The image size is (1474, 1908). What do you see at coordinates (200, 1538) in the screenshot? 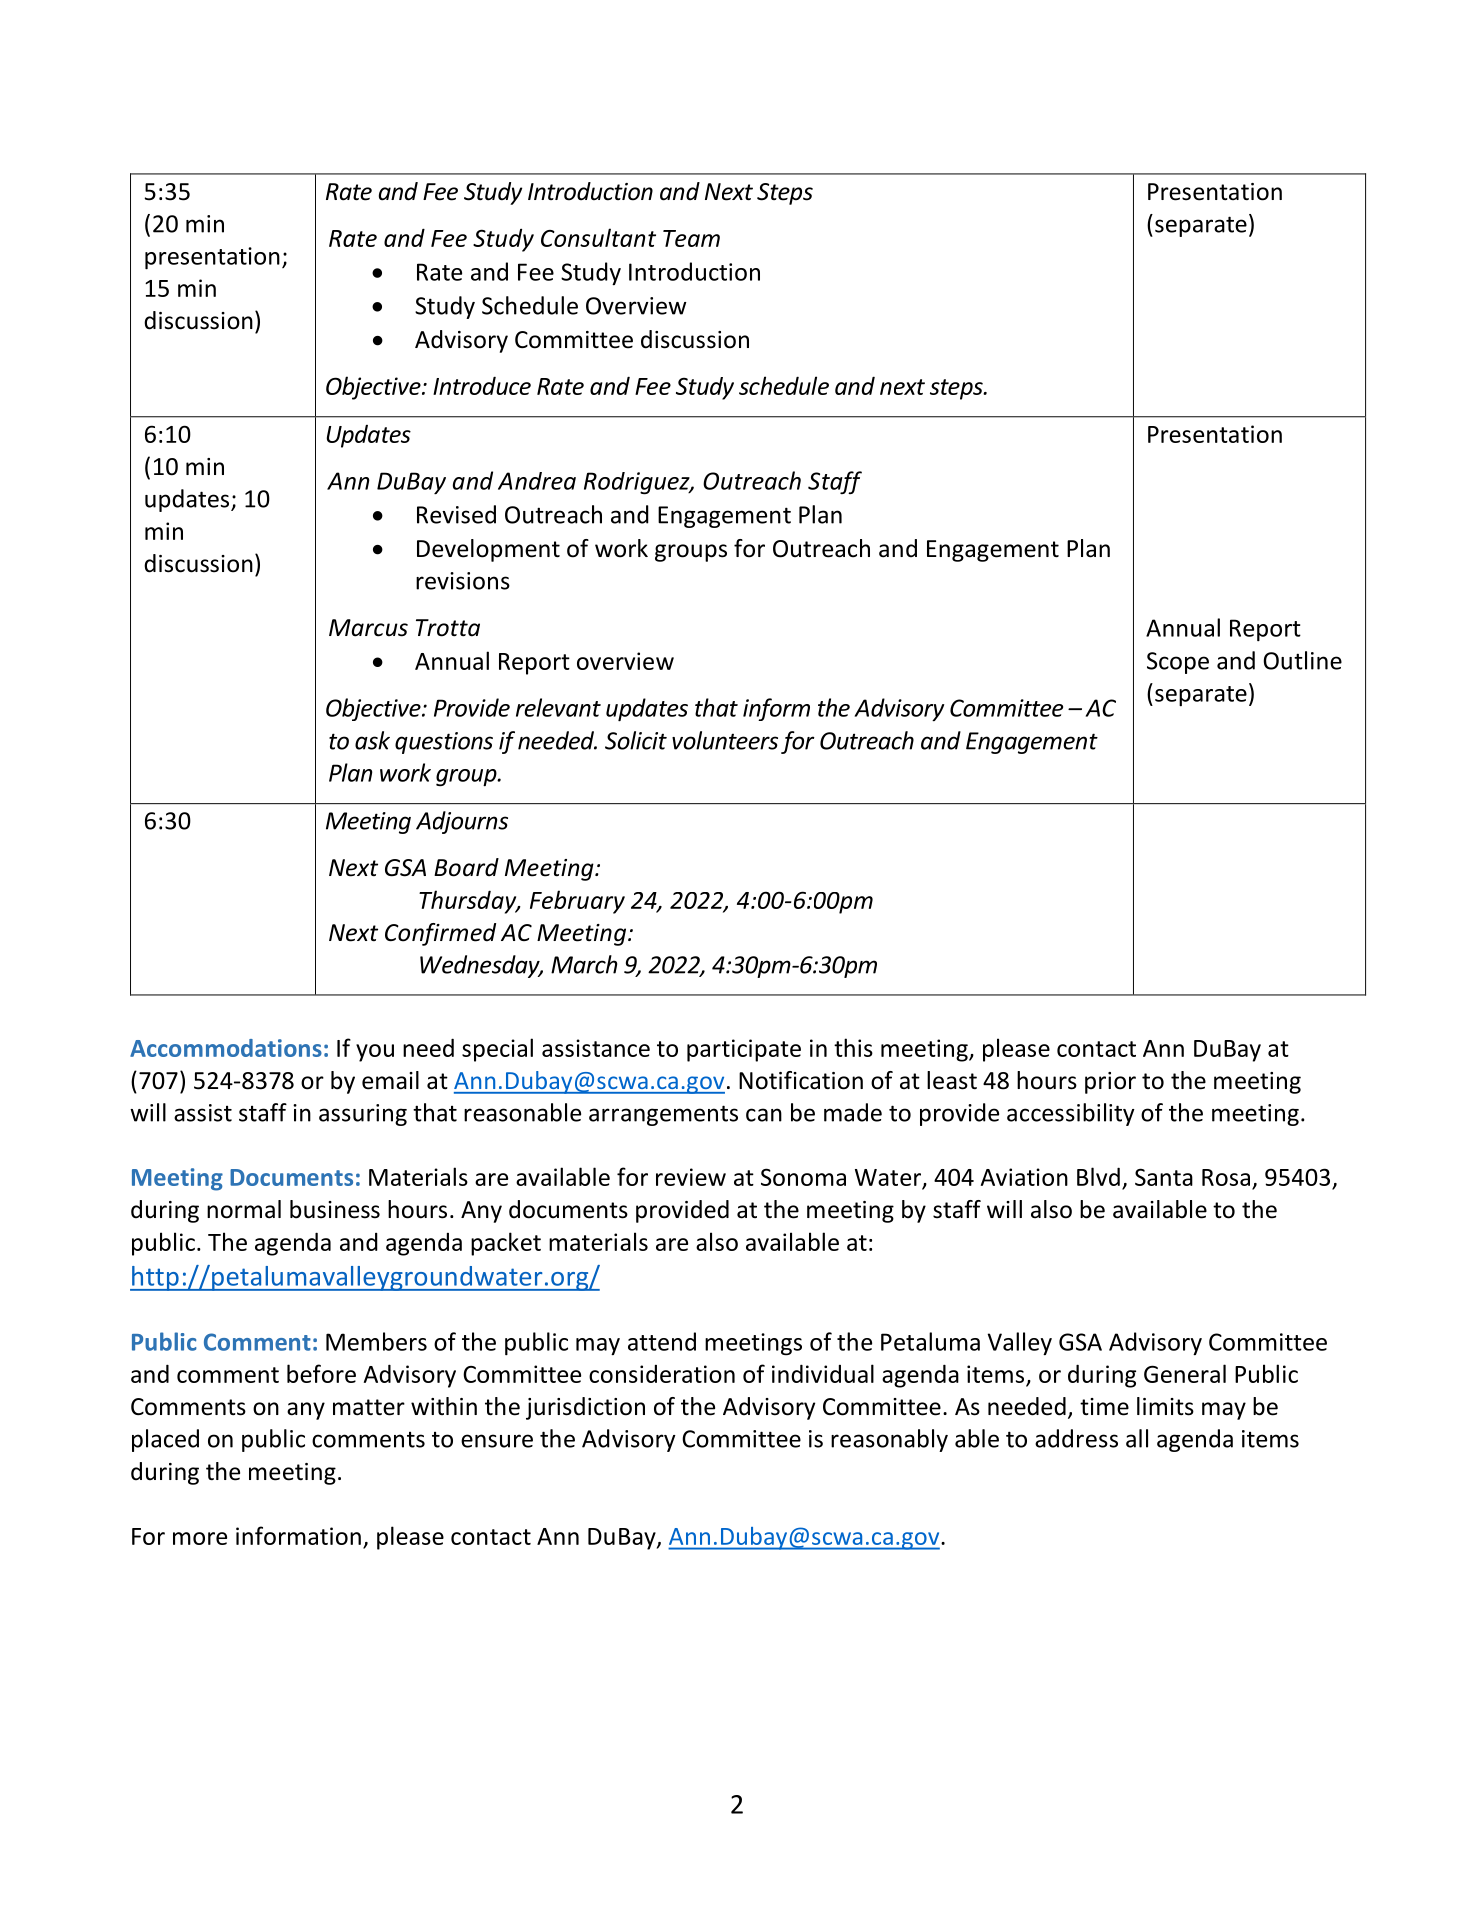
I see `more` at bounding box center [200, 1538].
